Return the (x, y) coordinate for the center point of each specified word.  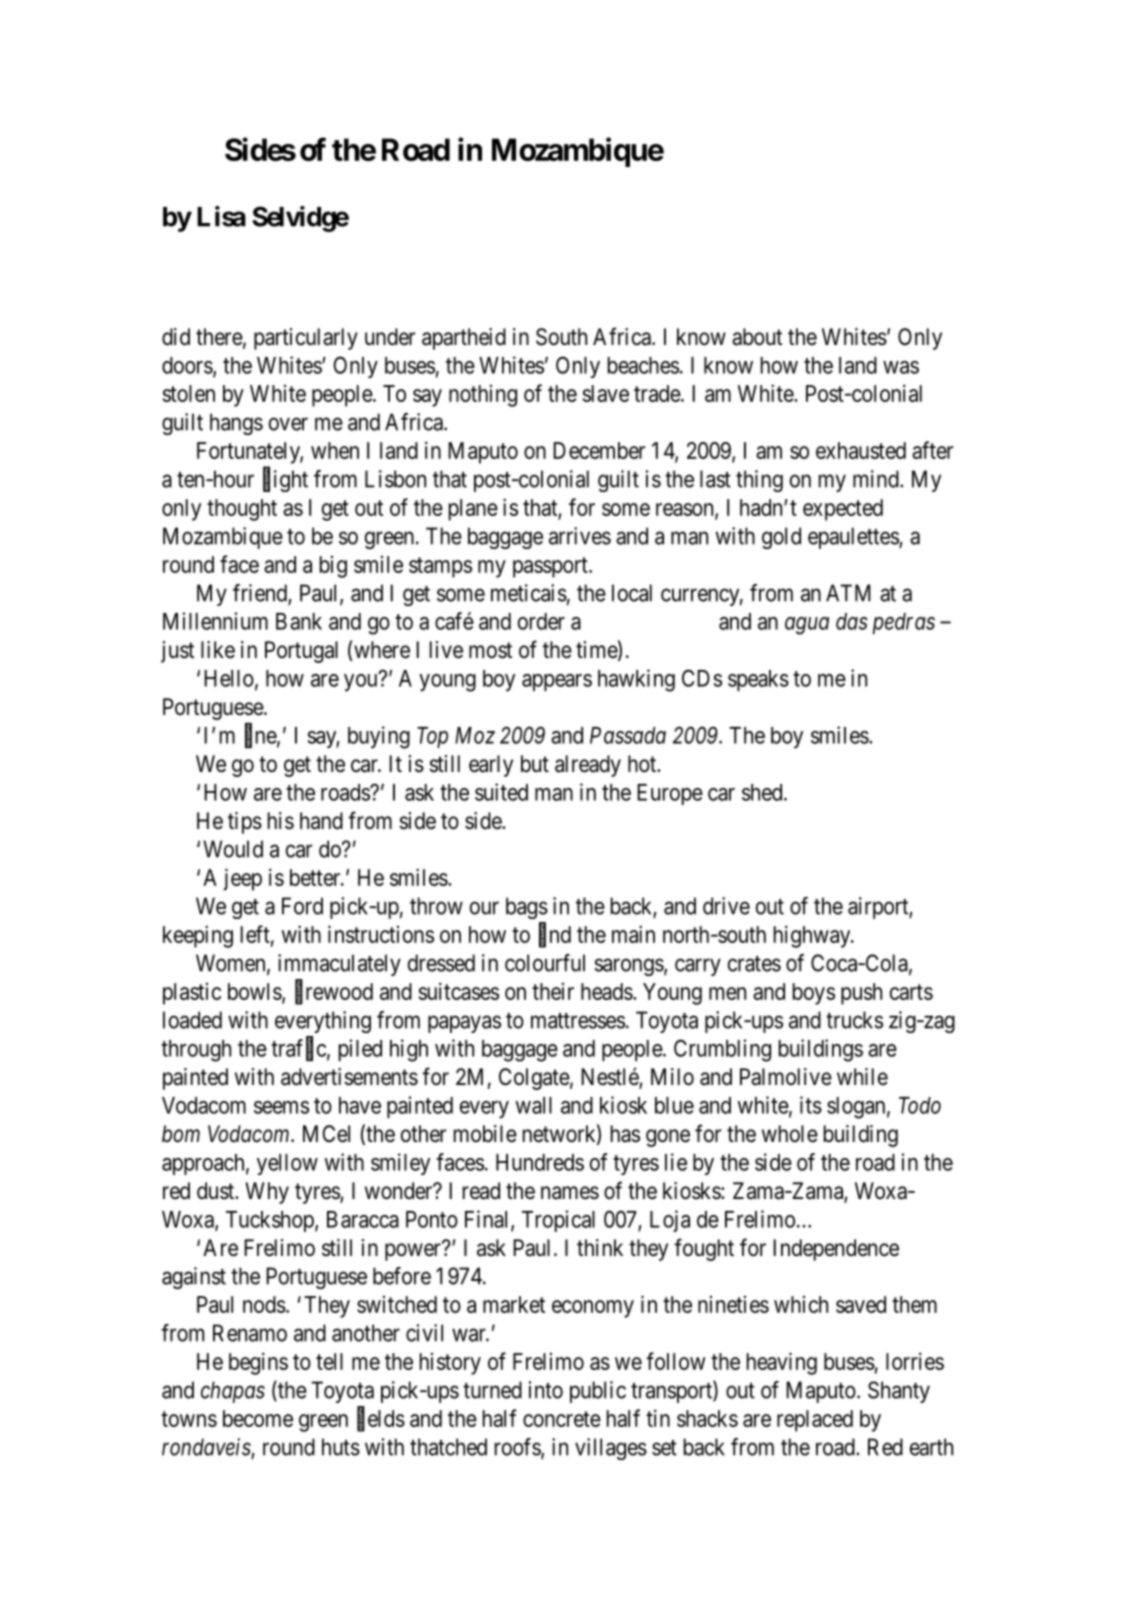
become (258, 1418)
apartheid (464, 339)
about (757, 337)
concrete (562, 1419)
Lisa (221, 216)
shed (763, 792)
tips (245, 823)
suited (501, 792)
